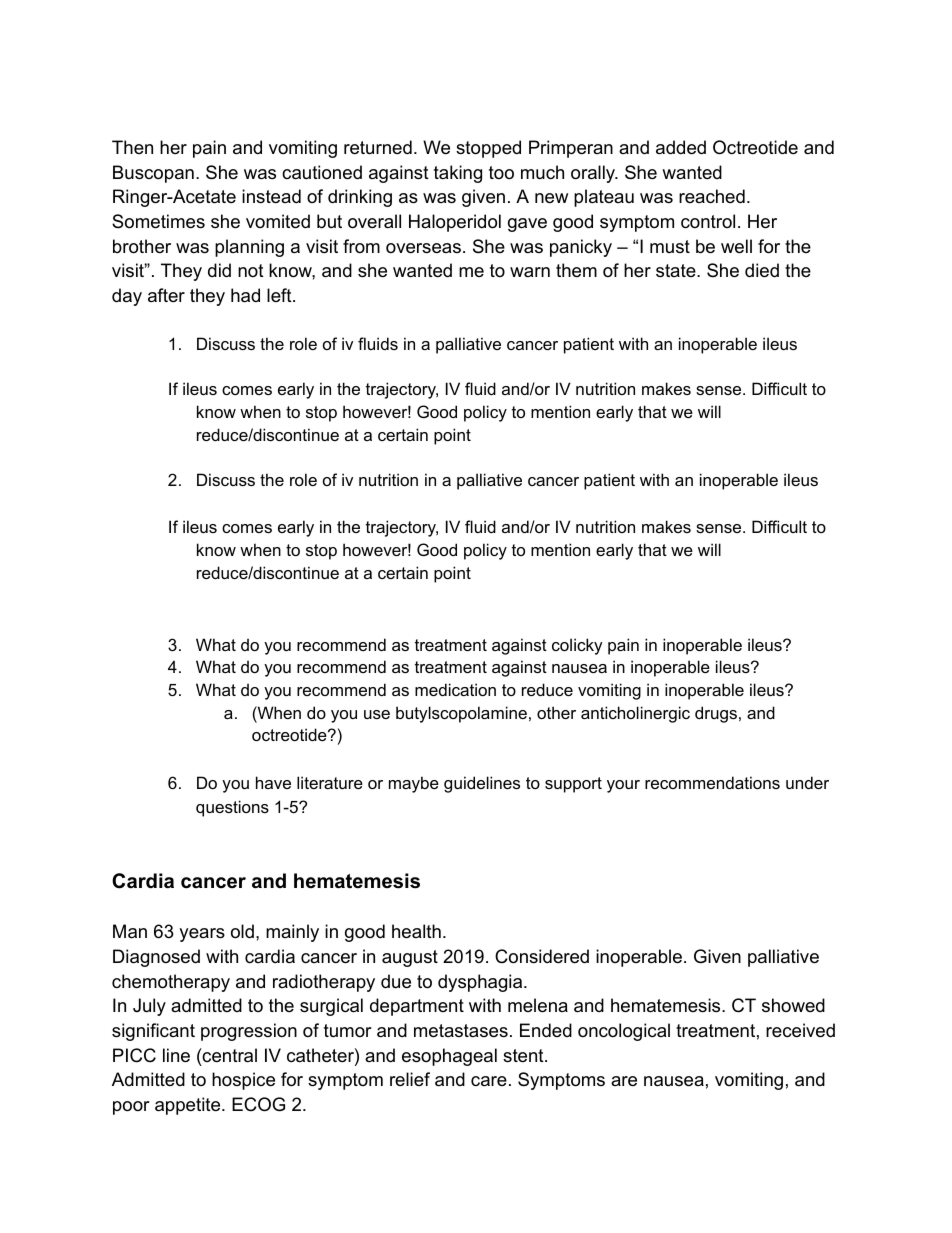 This document has width=952, height=1233. I want to click on maybe, so click(414, 784).
